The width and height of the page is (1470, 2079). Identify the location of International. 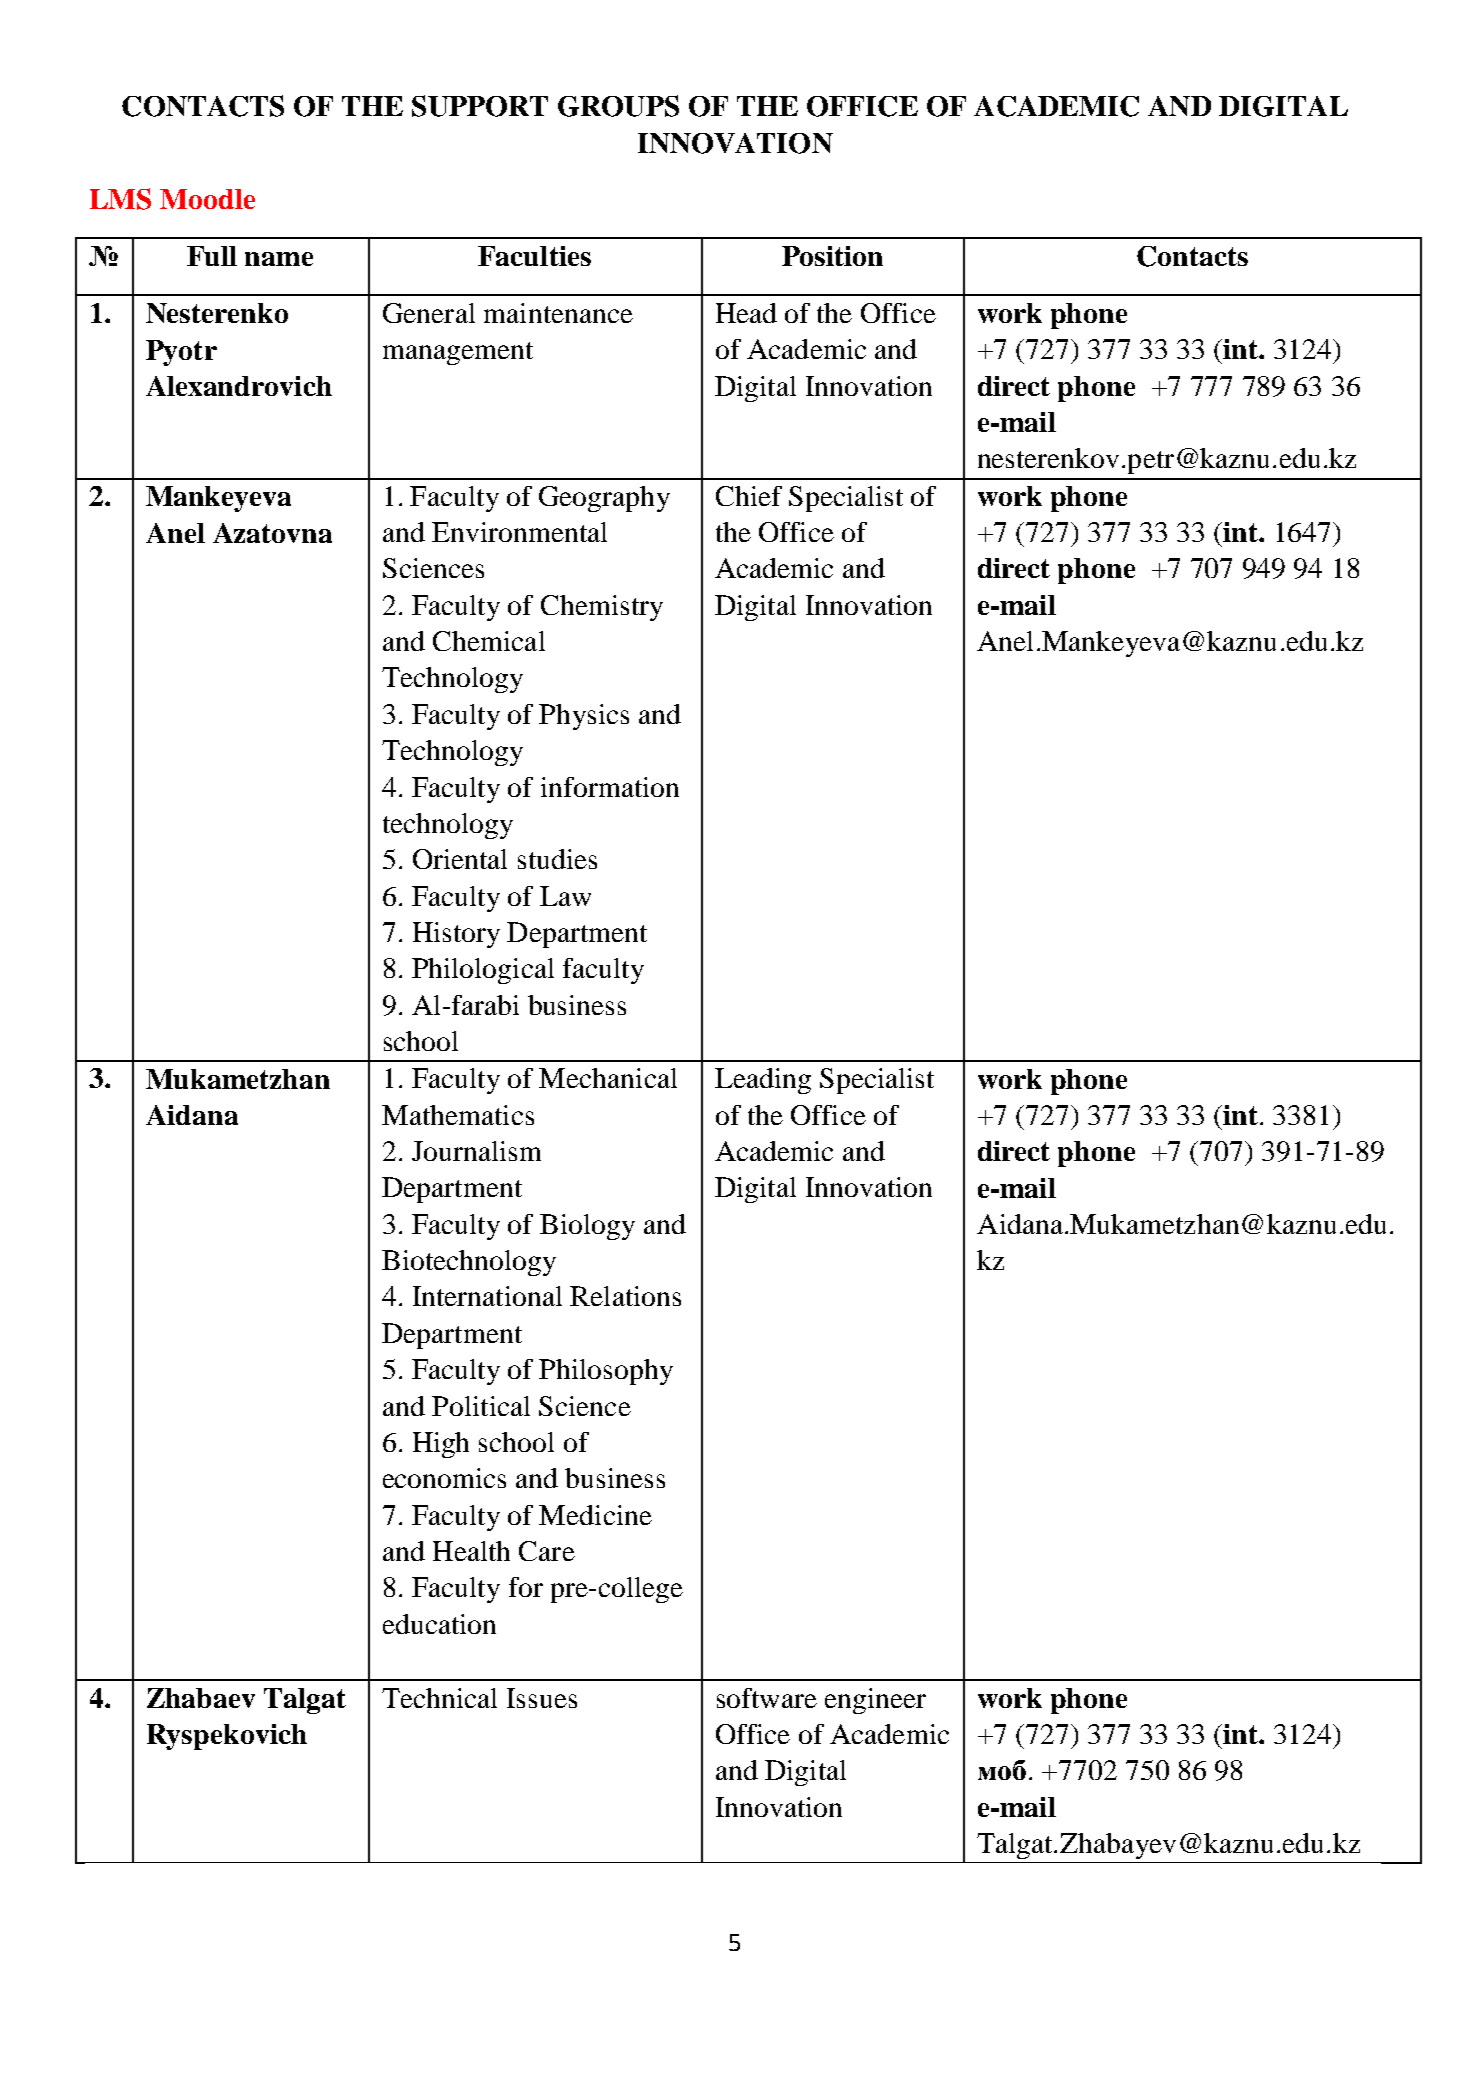
(487, 1296).
